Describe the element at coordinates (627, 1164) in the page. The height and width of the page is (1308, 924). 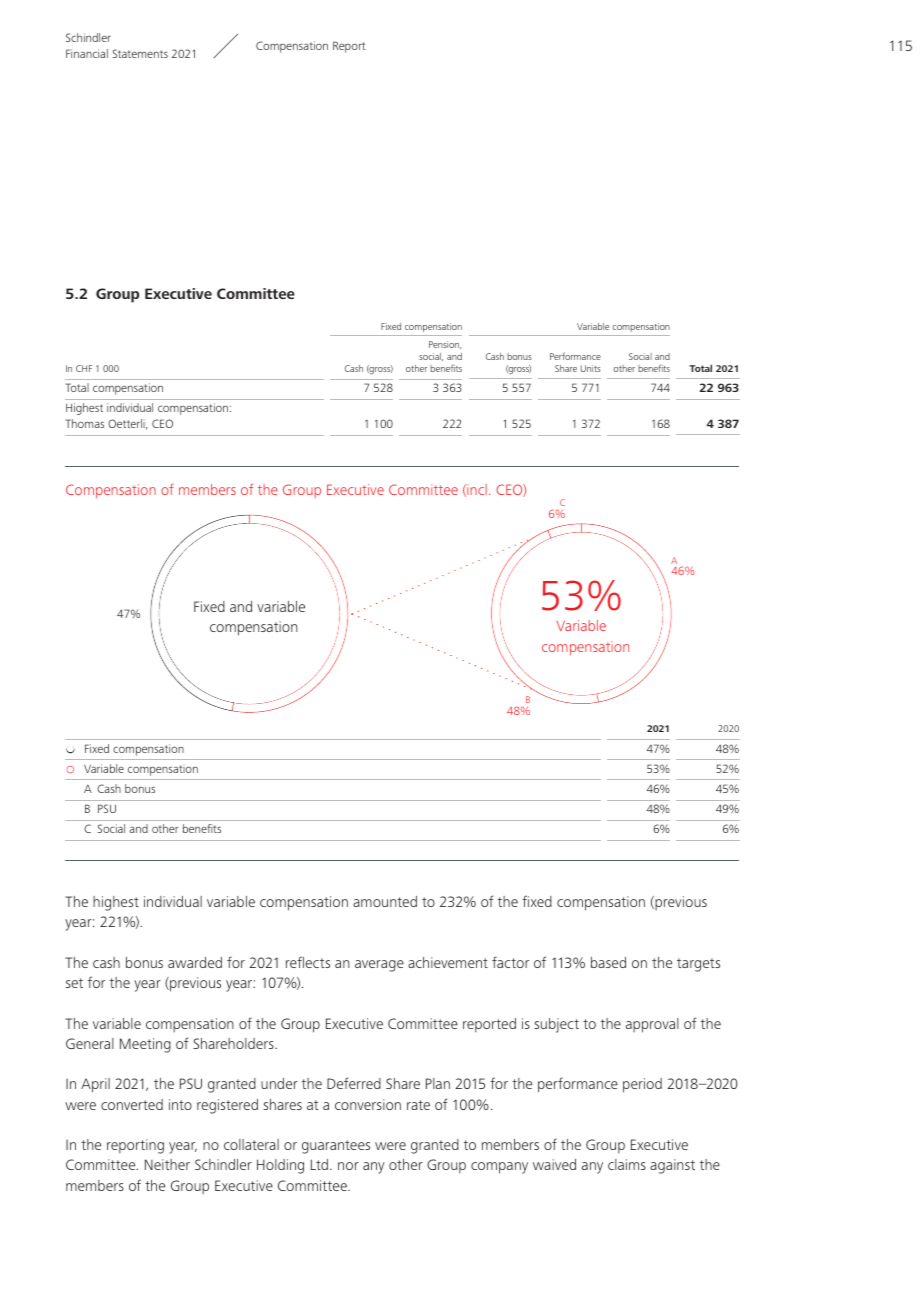
I see `claims` at that location.
